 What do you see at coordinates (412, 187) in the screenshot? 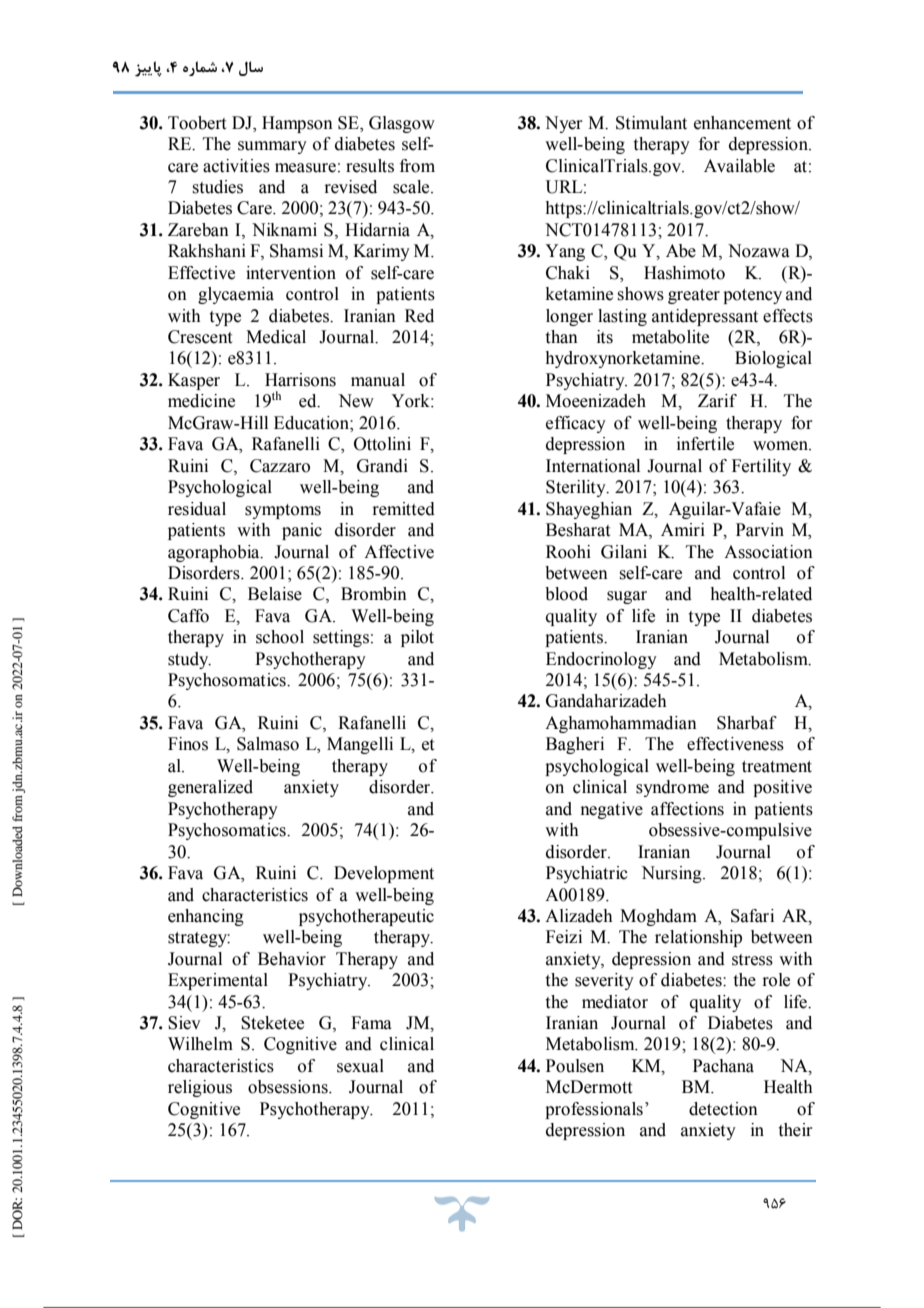
I see `scale` at bounding box center [412, 187].
